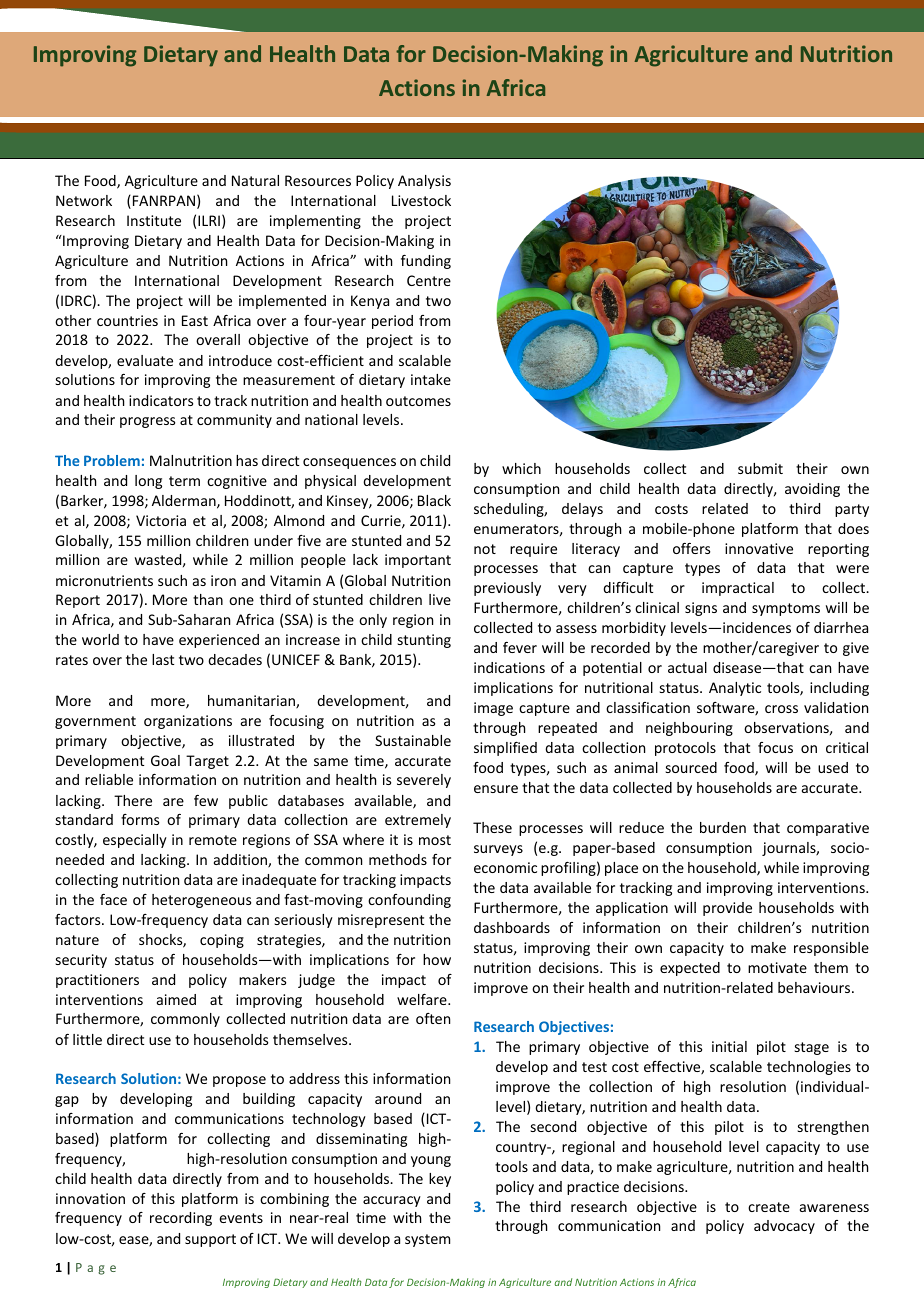  What do you see at coordinates (201, 901) in the image?
I see `heterogeneous` at bounding box center [201, 901].
